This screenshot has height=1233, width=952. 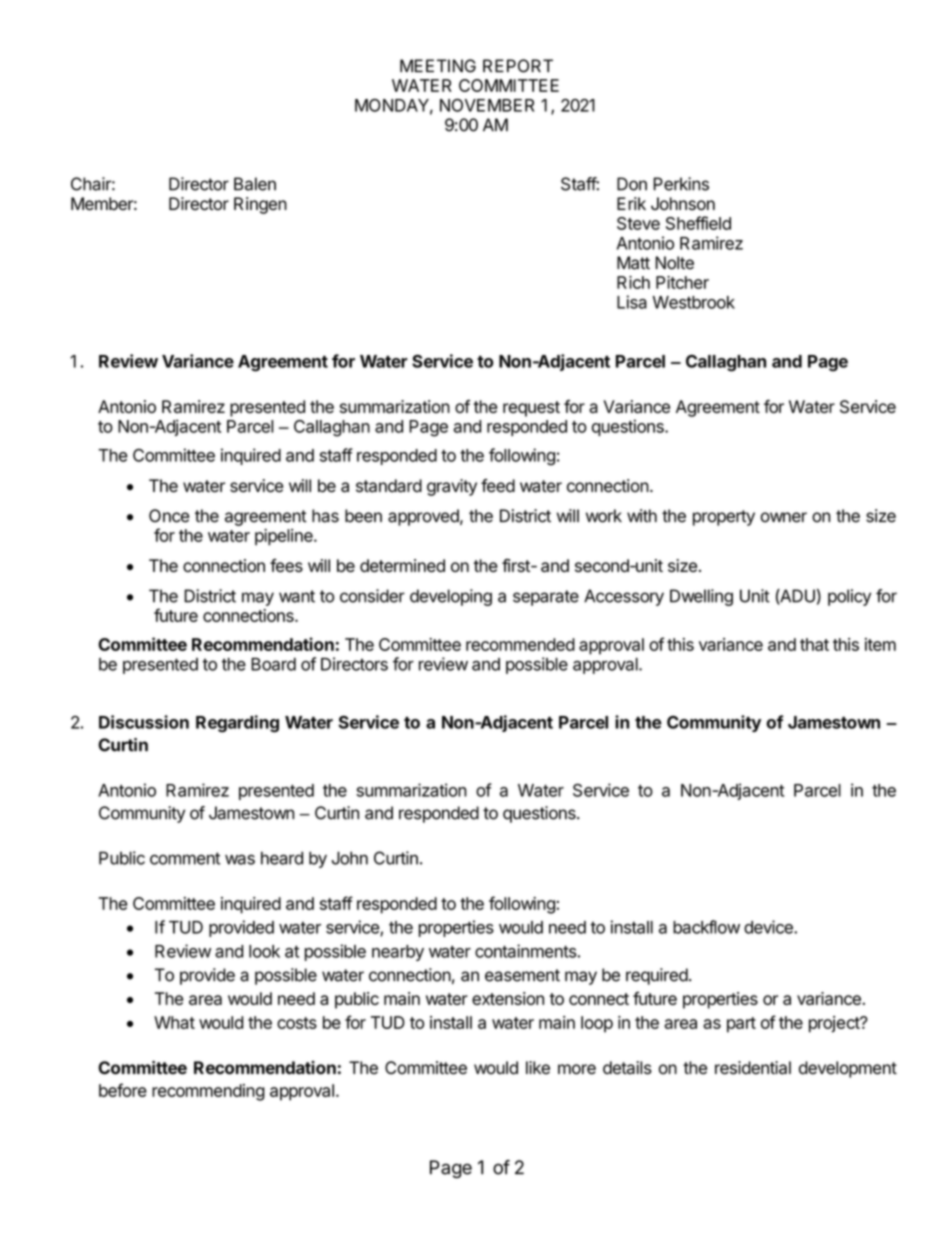 I want to click on Ringen, so click(x=260, y=205).
